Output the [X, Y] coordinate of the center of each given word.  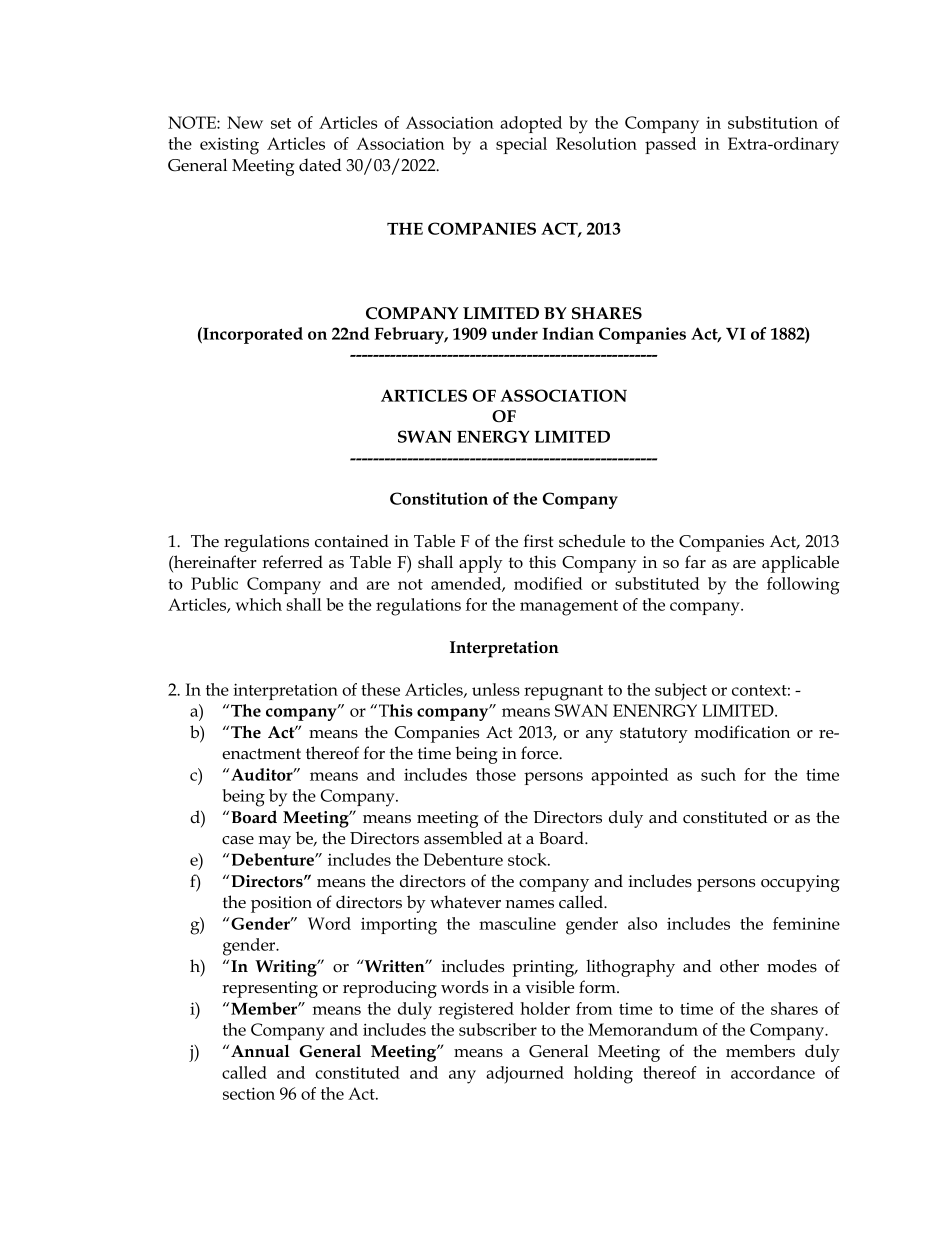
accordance [773, 1072]
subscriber [498, 1029]
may [275, 842]
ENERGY [493, 436]
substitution [773, 122]
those [496, 774]
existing [229, 146]
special [521, 145]
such [718, 774]
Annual [260, 1050]
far [695, 562]
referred [292, 562]
